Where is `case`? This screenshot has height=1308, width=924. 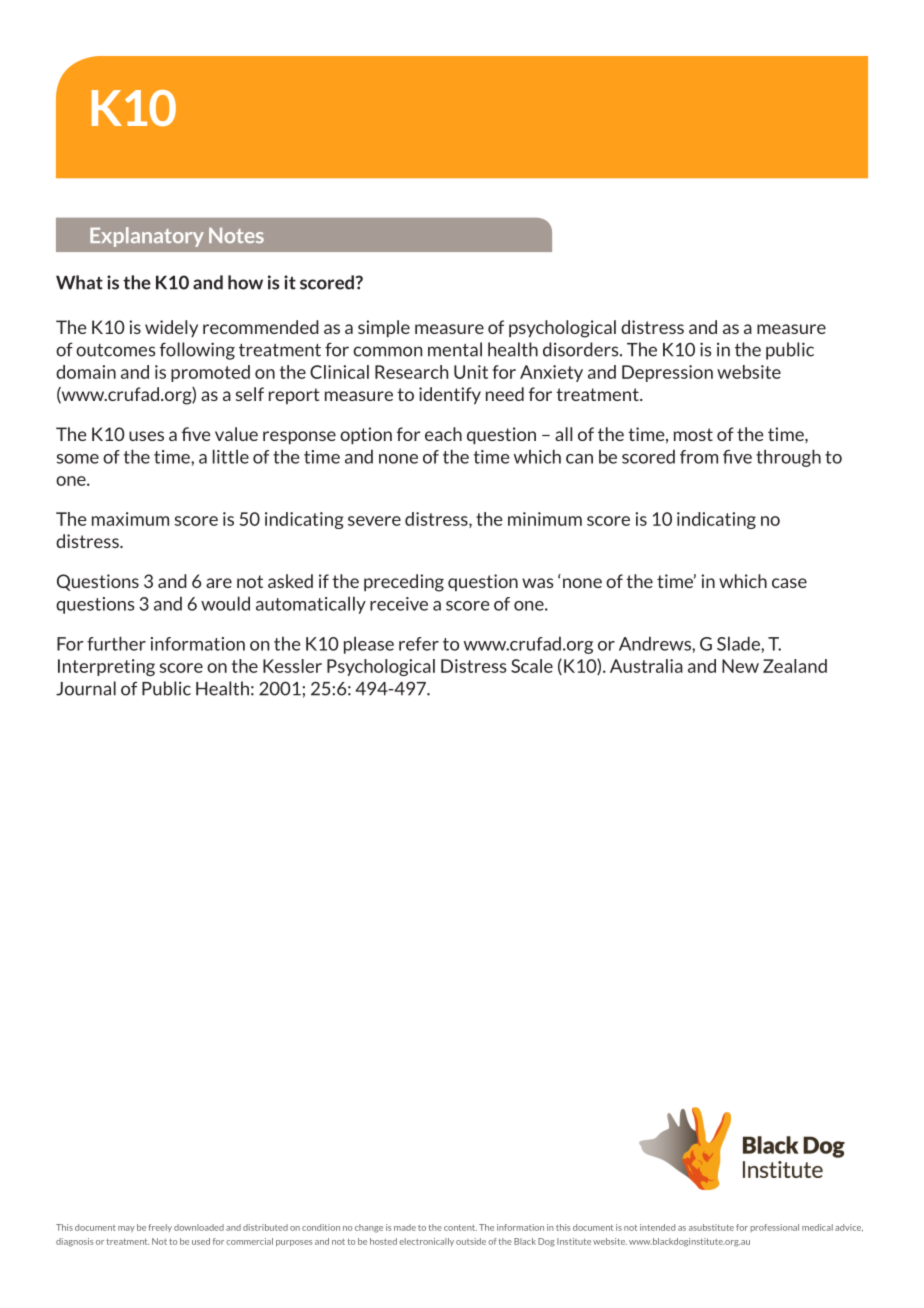 case is located at coordinates (789, 583).
